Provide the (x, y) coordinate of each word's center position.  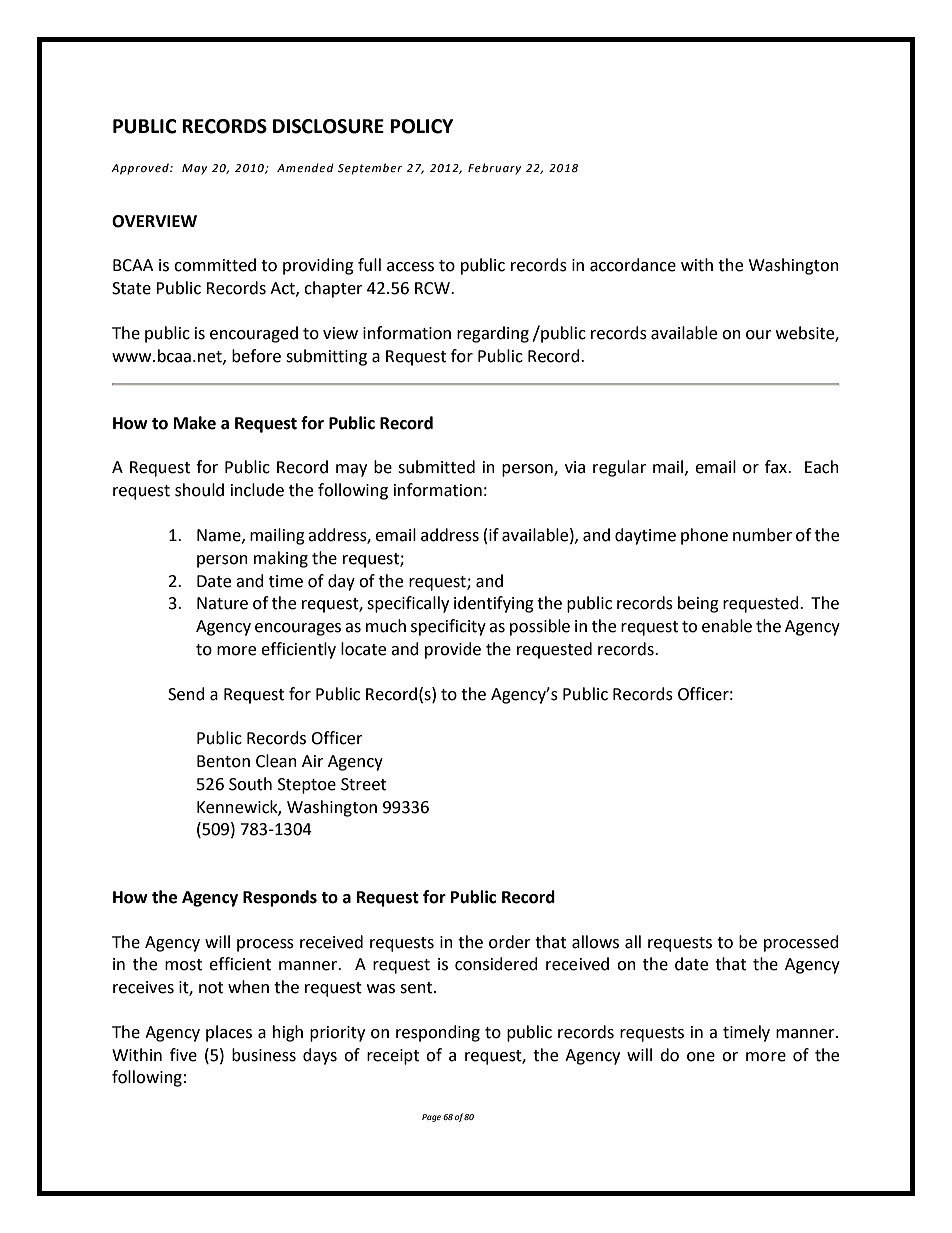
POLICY (421, 126)
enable (727, 626)
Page (431, 1118)
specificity (448, 627)
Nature (222, 603)
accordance (633, 265)
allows (595, 942)
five (183, 1055)
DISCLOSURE (328, 126)
